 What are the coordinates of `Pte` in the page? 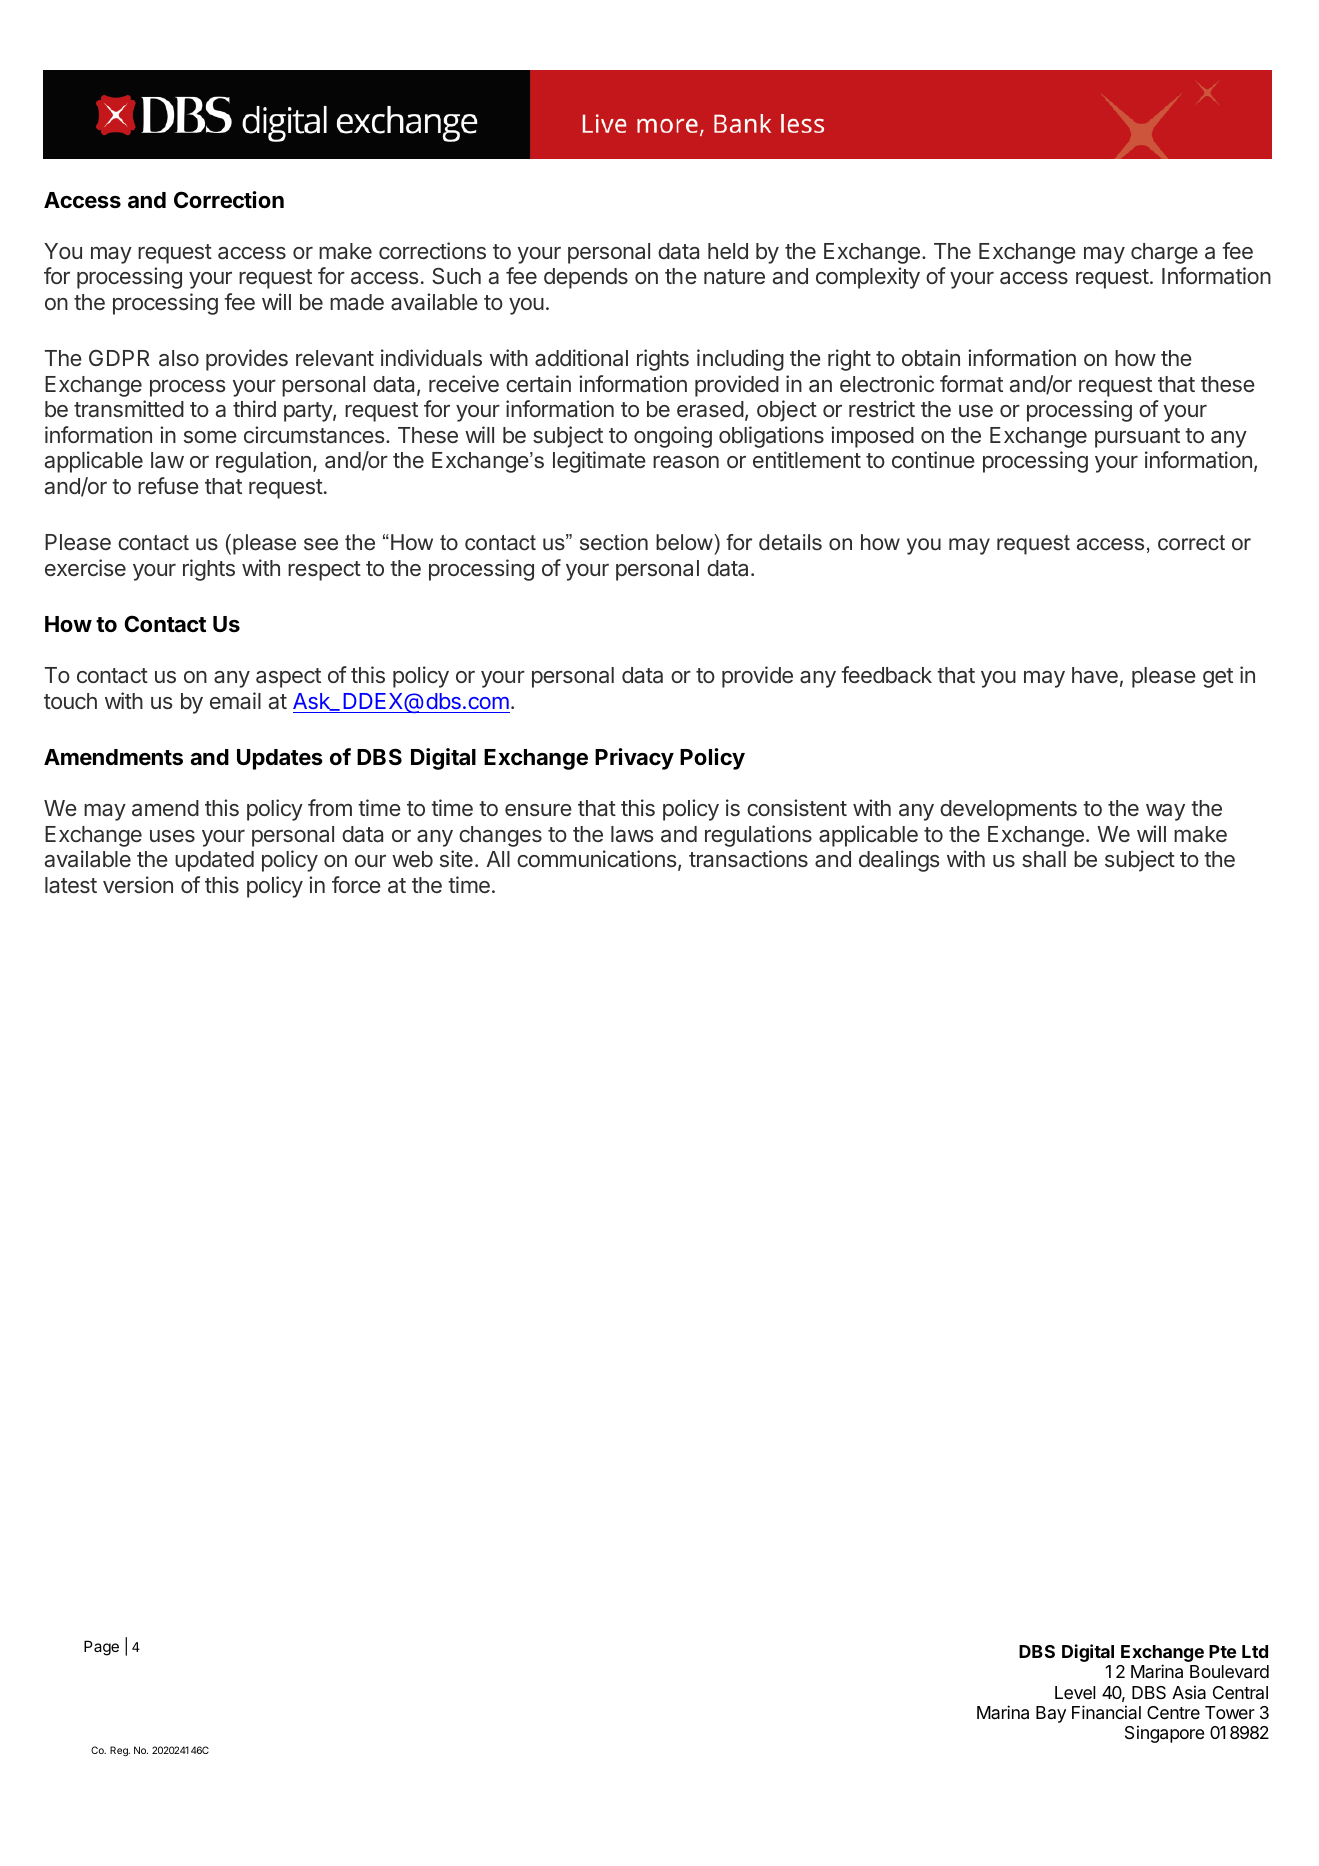 It's located at (1222, 1651).
